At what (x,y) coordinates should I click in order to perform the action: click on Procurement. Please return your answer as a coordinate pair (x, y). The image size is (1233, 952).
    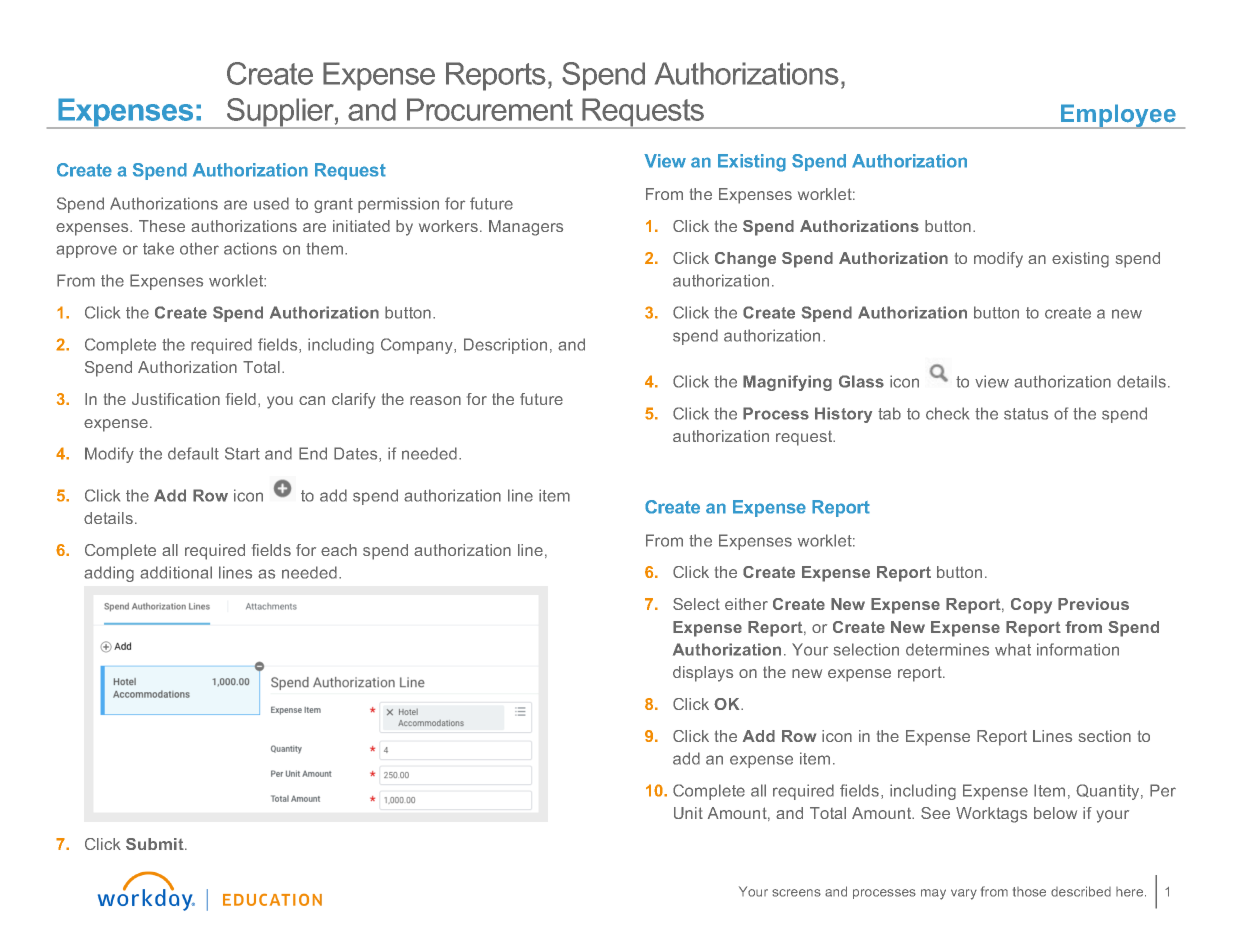
    Looking at the image, I should click on (490, 109).
